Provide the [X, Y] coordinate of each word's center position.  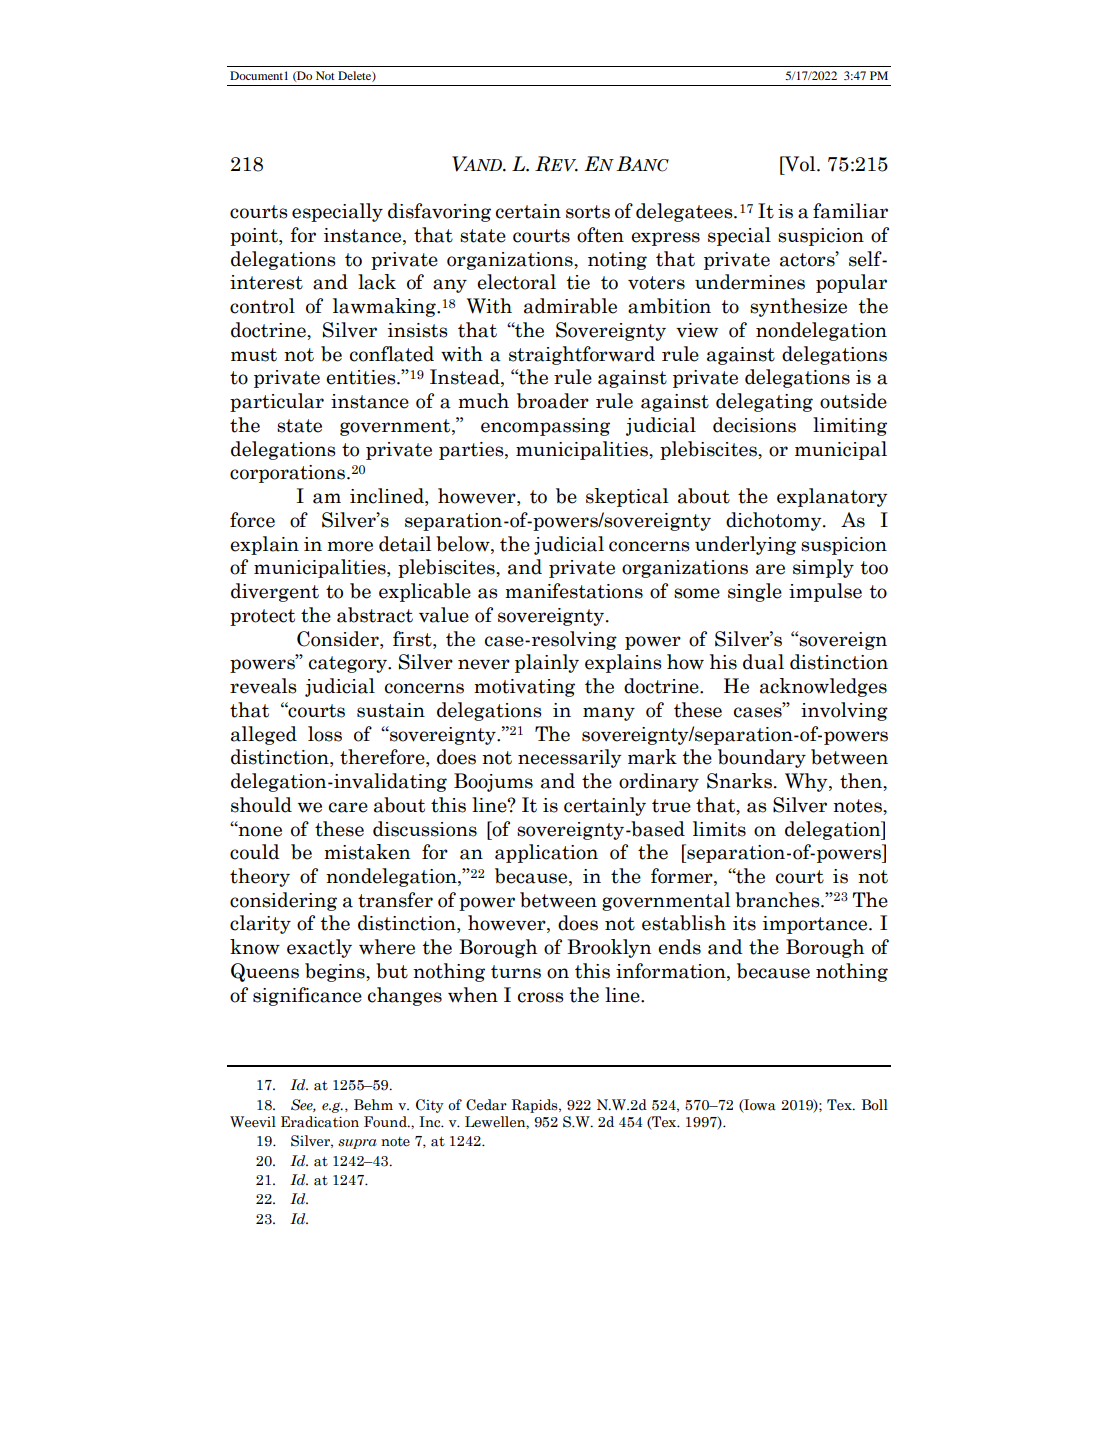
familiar [850, 211]
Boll [875, 1105]
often [600, 235]
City [430, 1106]
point [255, 237]
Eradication [320, 1122]
